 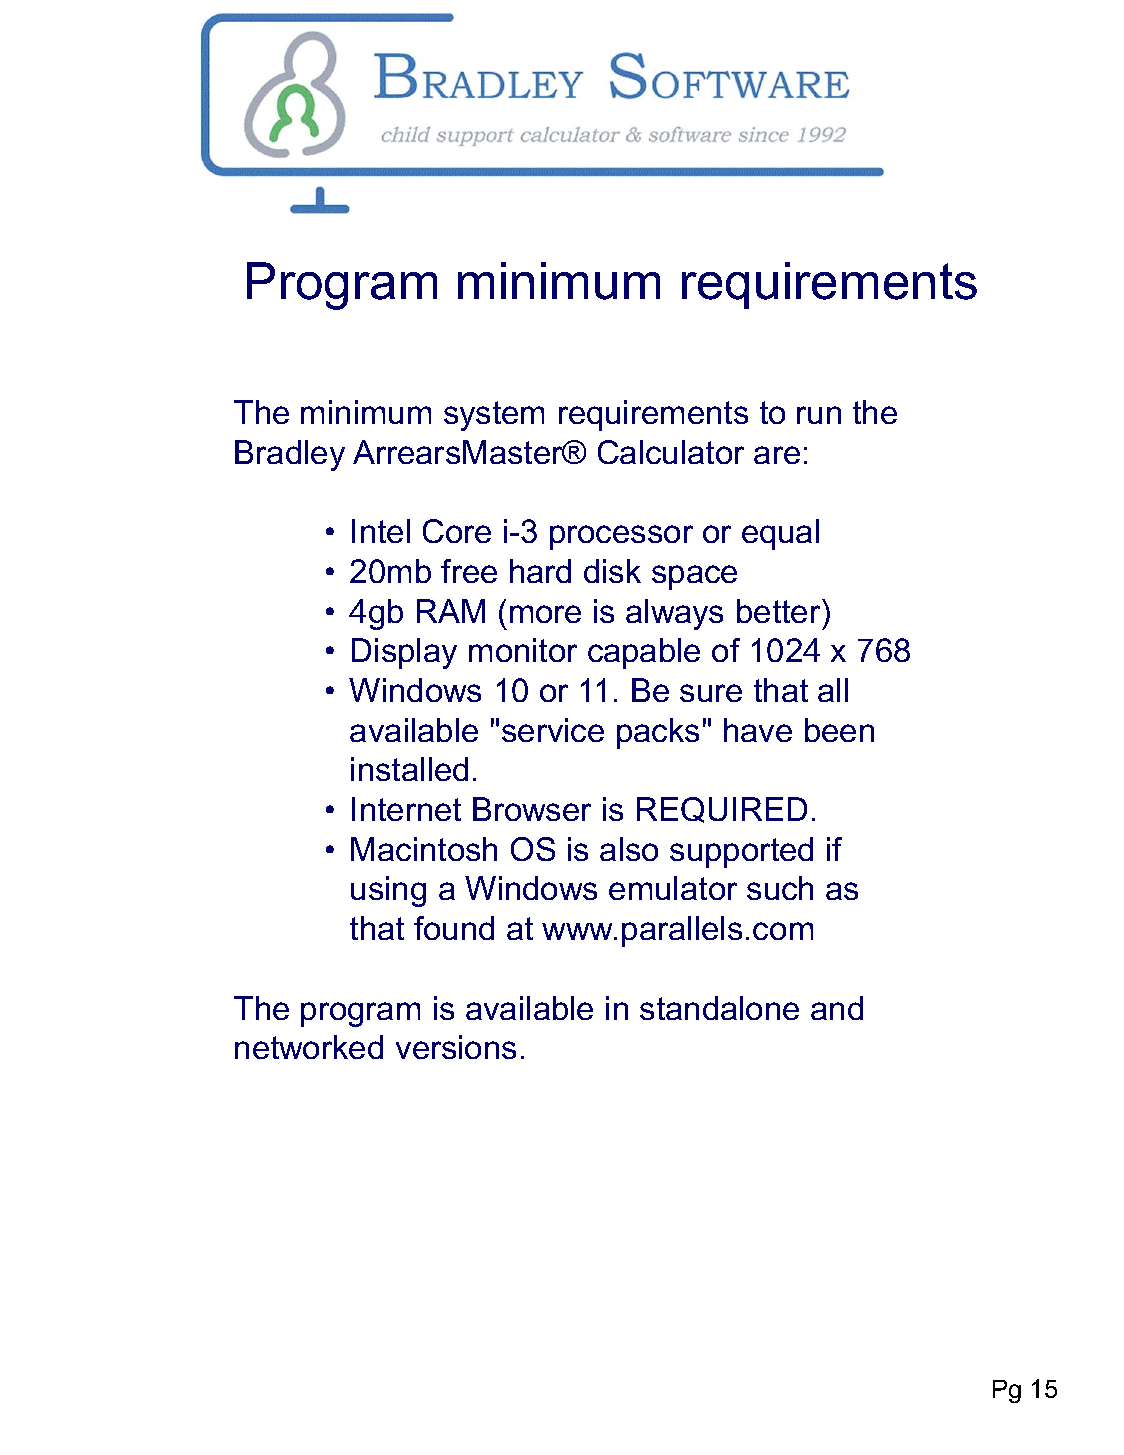 I want to click on have, so click(x=758, y=730).
